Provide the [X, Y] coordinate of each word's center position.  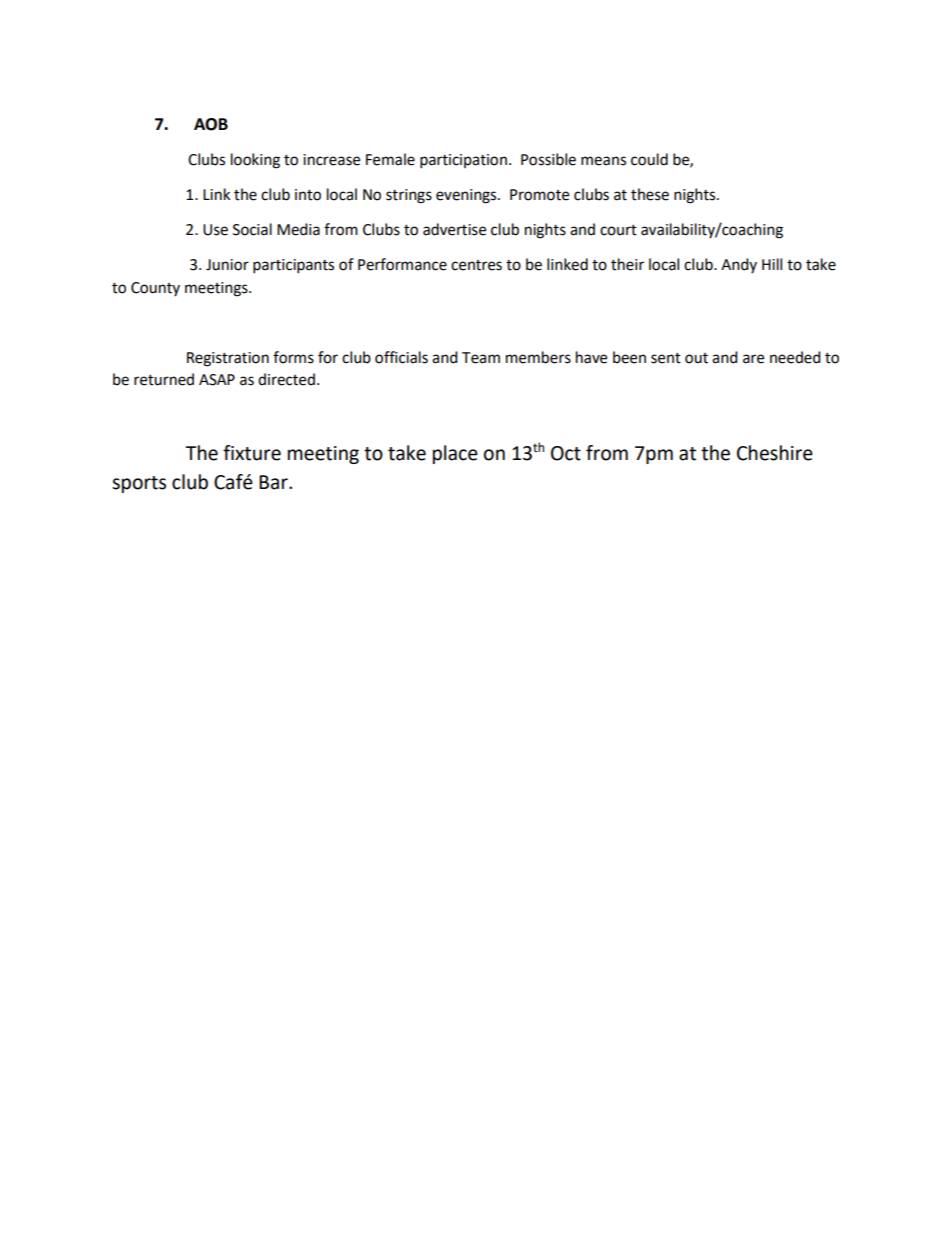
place [455, 454]
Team [481, 358]
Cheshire [775, 453]
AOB [211, 124]
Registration [228, 359]
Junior [227, 265]
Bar [274, 482]
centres [476, 265]
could [649, 159]
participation [463, 161]
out [696, 358]
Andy [739, 265]
